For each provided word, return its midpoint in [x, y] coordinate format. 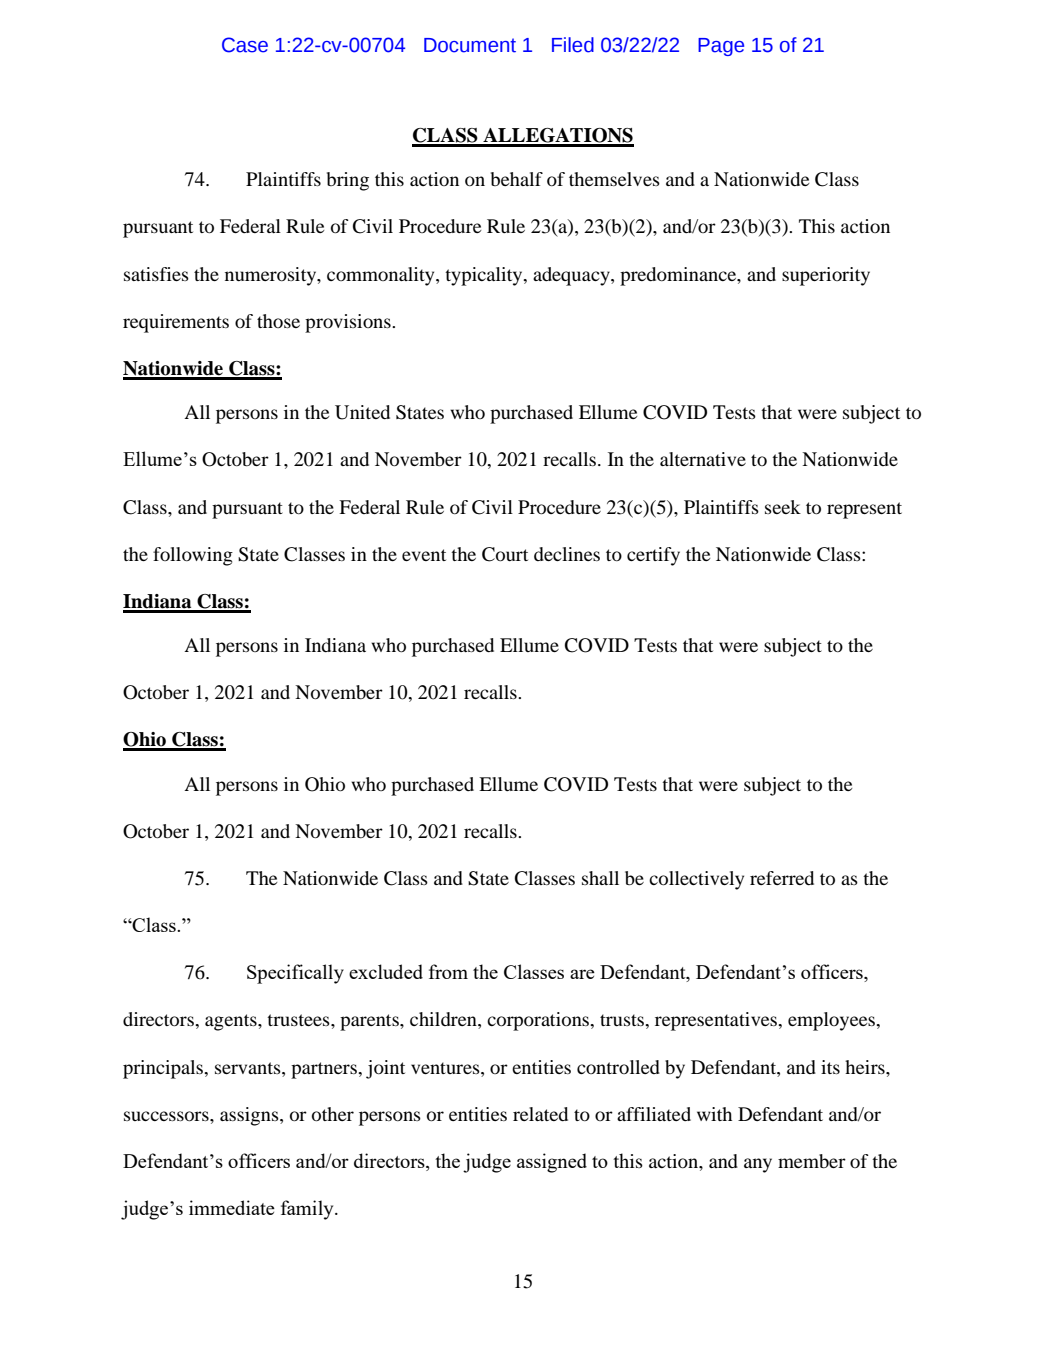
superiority [826, 276]
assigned [552, 1163]
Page [721, 47]
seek [783, 507]
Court [505, 554]
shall [600, 878]
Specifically [295, 974]
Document [470, 45]
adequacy [572, 276]
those [278, 321]
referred [782, 878]
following [193, 556]
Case [245, 45]
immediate [232, 1207]
